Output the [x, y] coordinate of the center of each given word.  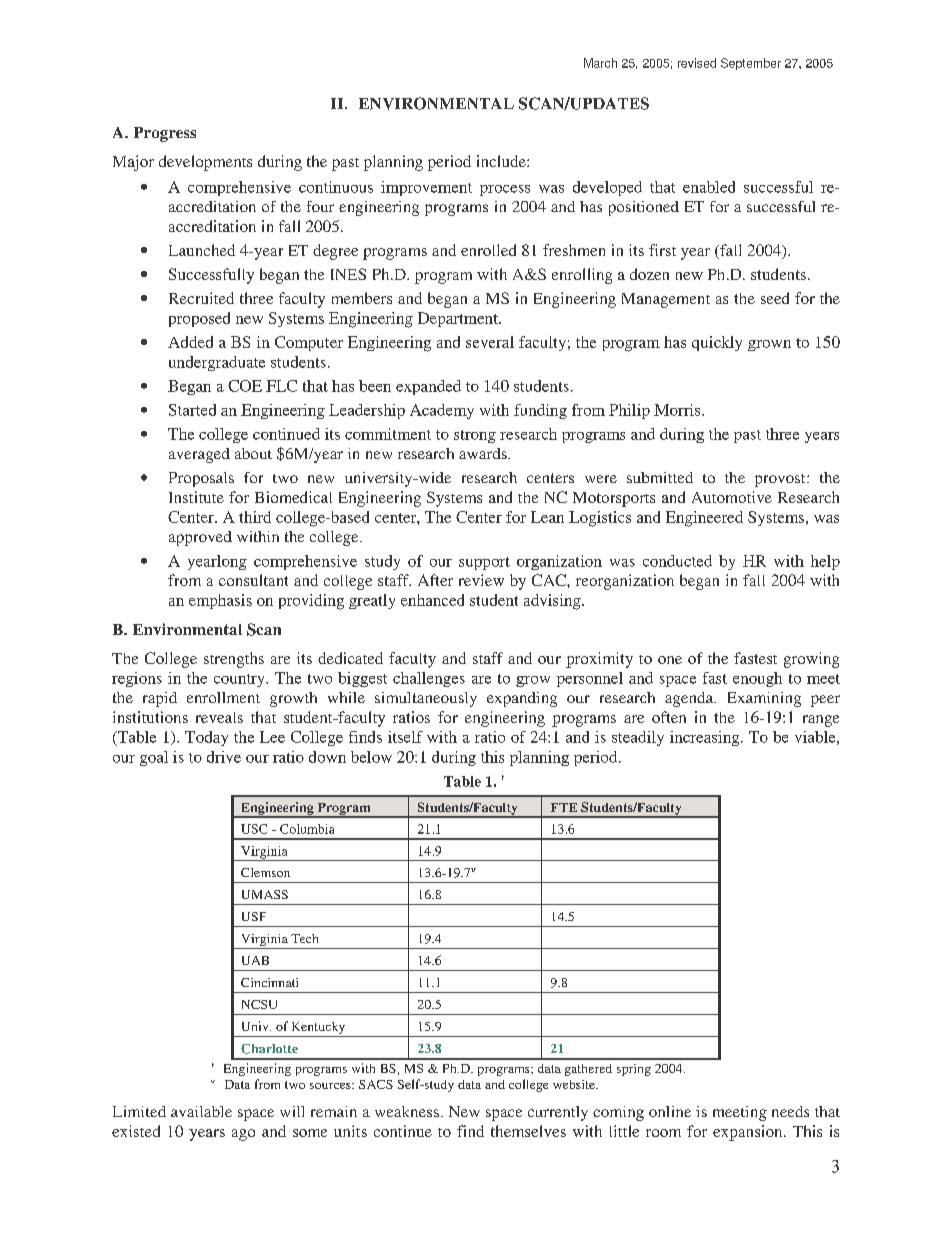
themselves [528, 1131]
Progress [165, 134]
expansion [749, 1133]
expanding [522, 699]
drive [224, 757]
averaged [199, 455]
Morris [678, 410]
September [751, 64]
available [201, 1111]
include [502, 161]
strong [475, 436]
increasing [706, 738]
